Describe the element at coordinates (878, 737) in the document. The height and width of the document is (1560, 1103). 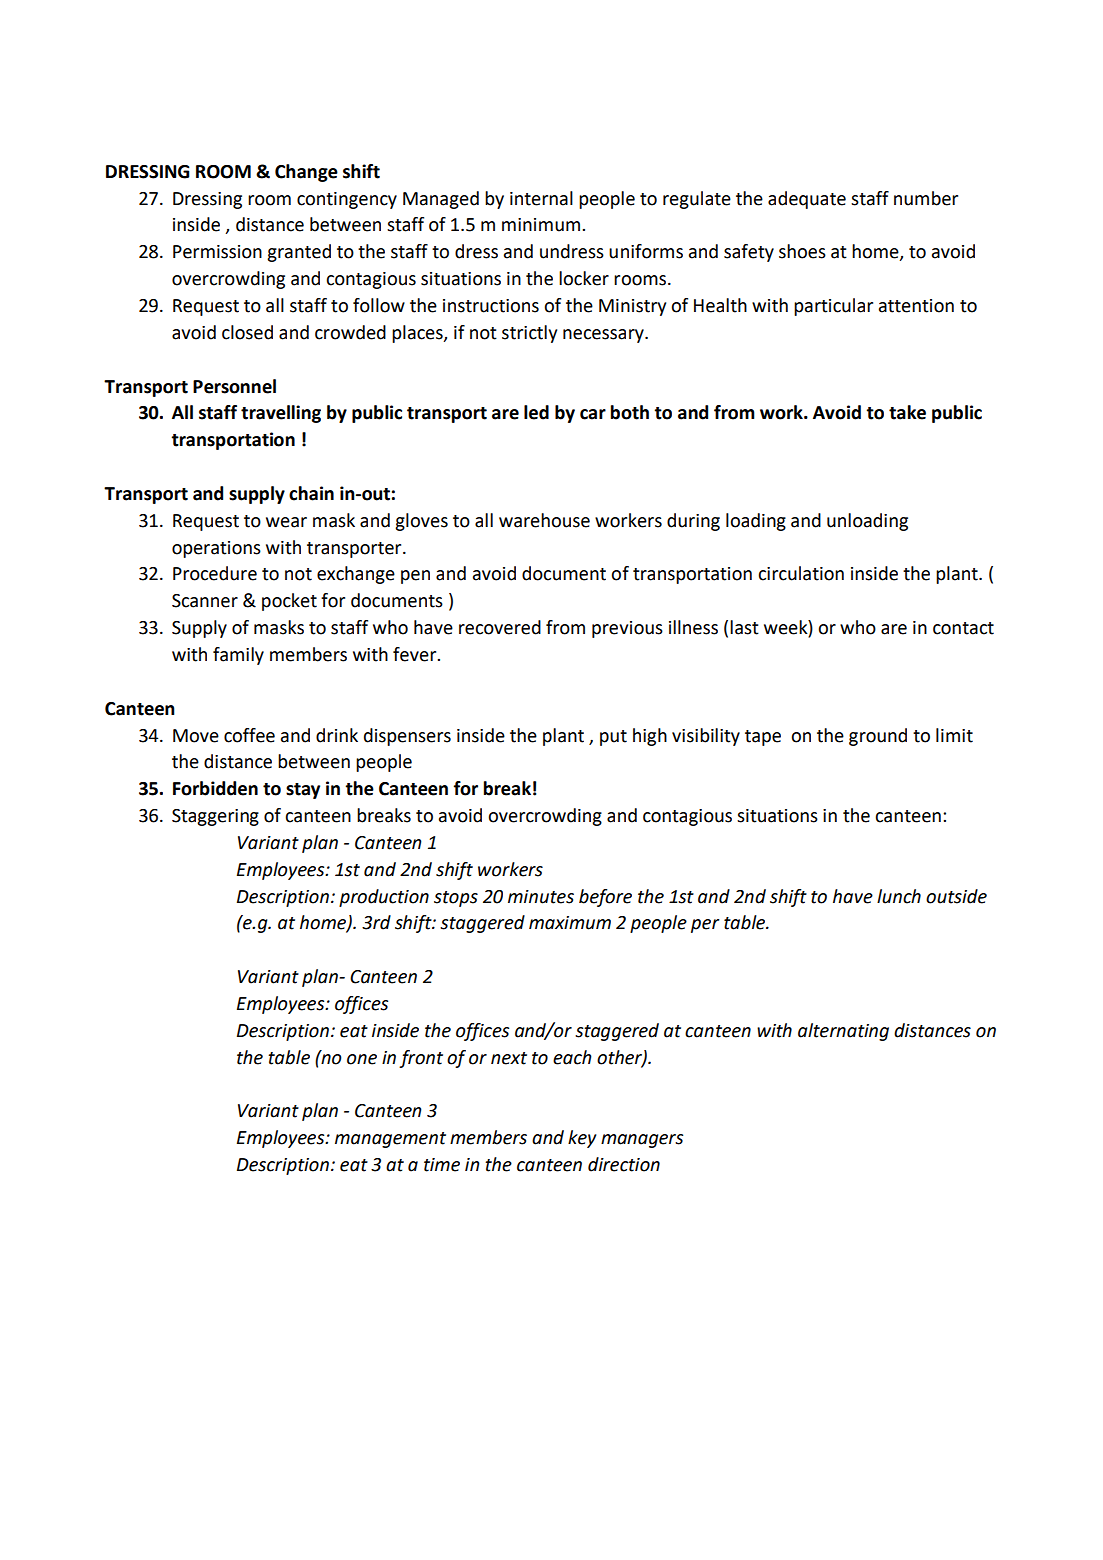
I see `ground` at that location.
